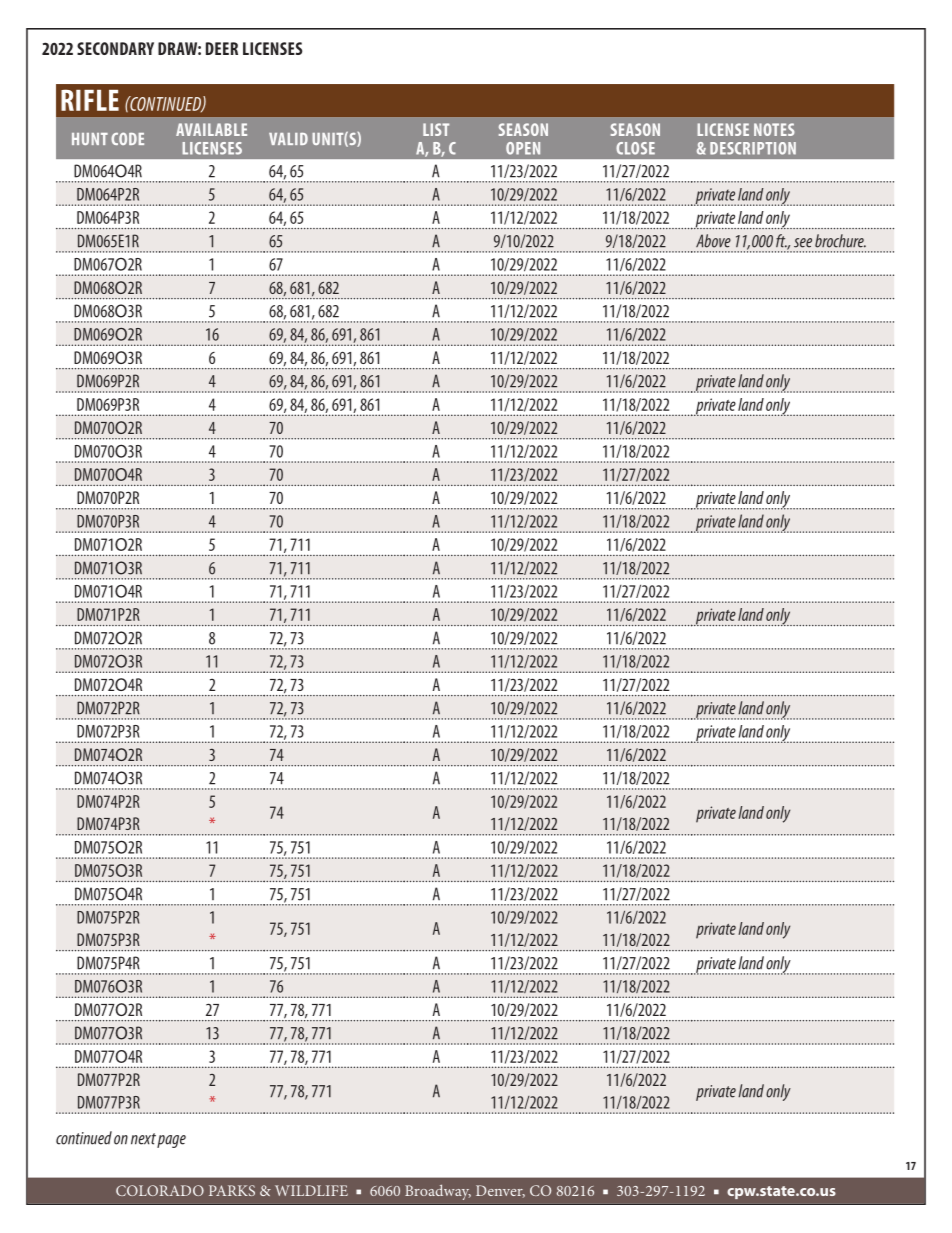  Describe the element at coordinates (127, 138) in the page. I see `CODE` at that location.
